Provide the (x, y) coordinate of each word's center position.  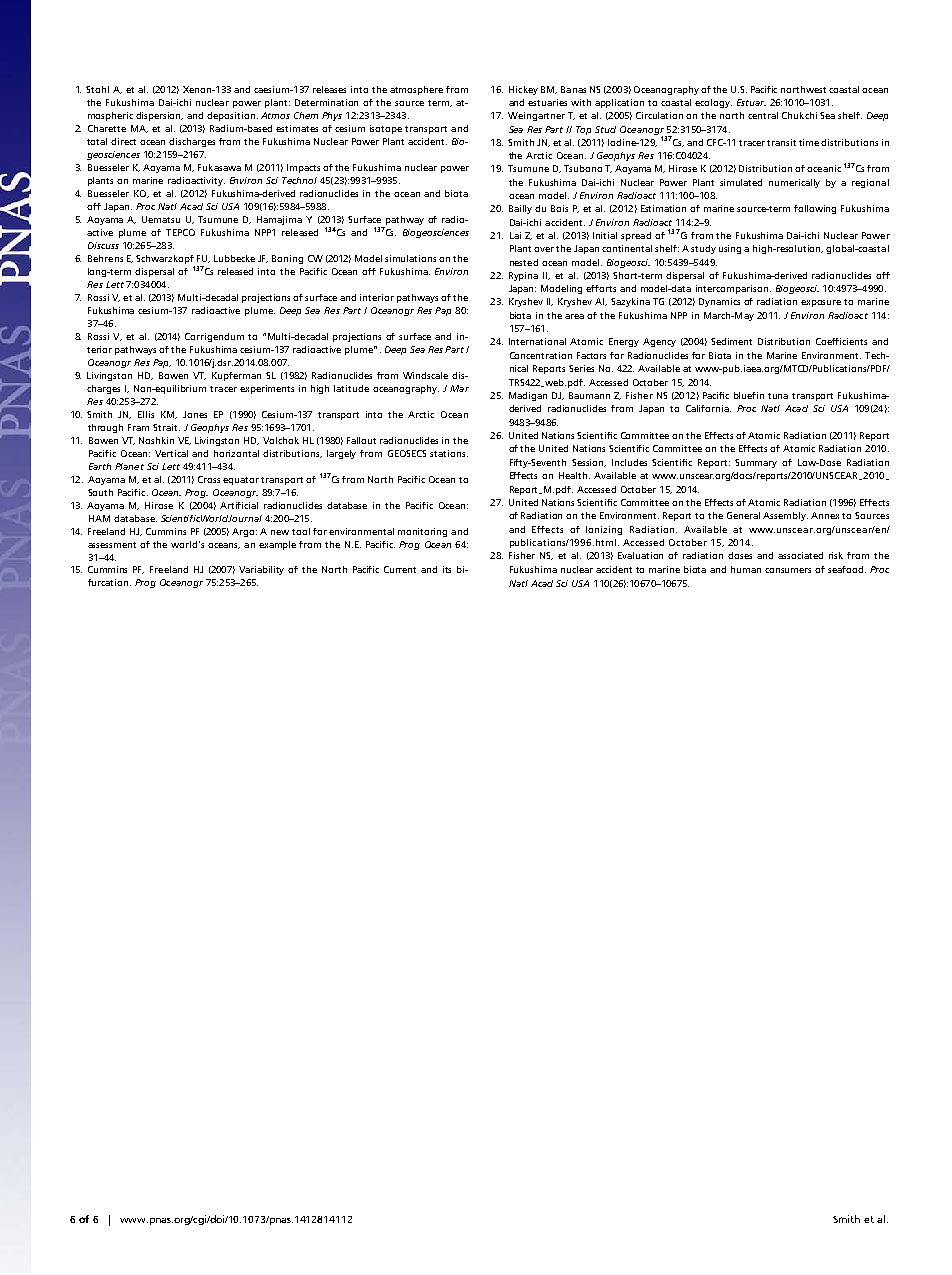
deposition (231, 116)
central (763, 115)
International (537, 341)
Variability (261, 570)
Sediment (731, 341)
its (447, 569)
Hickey (523, 90)
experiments (267, 389)
